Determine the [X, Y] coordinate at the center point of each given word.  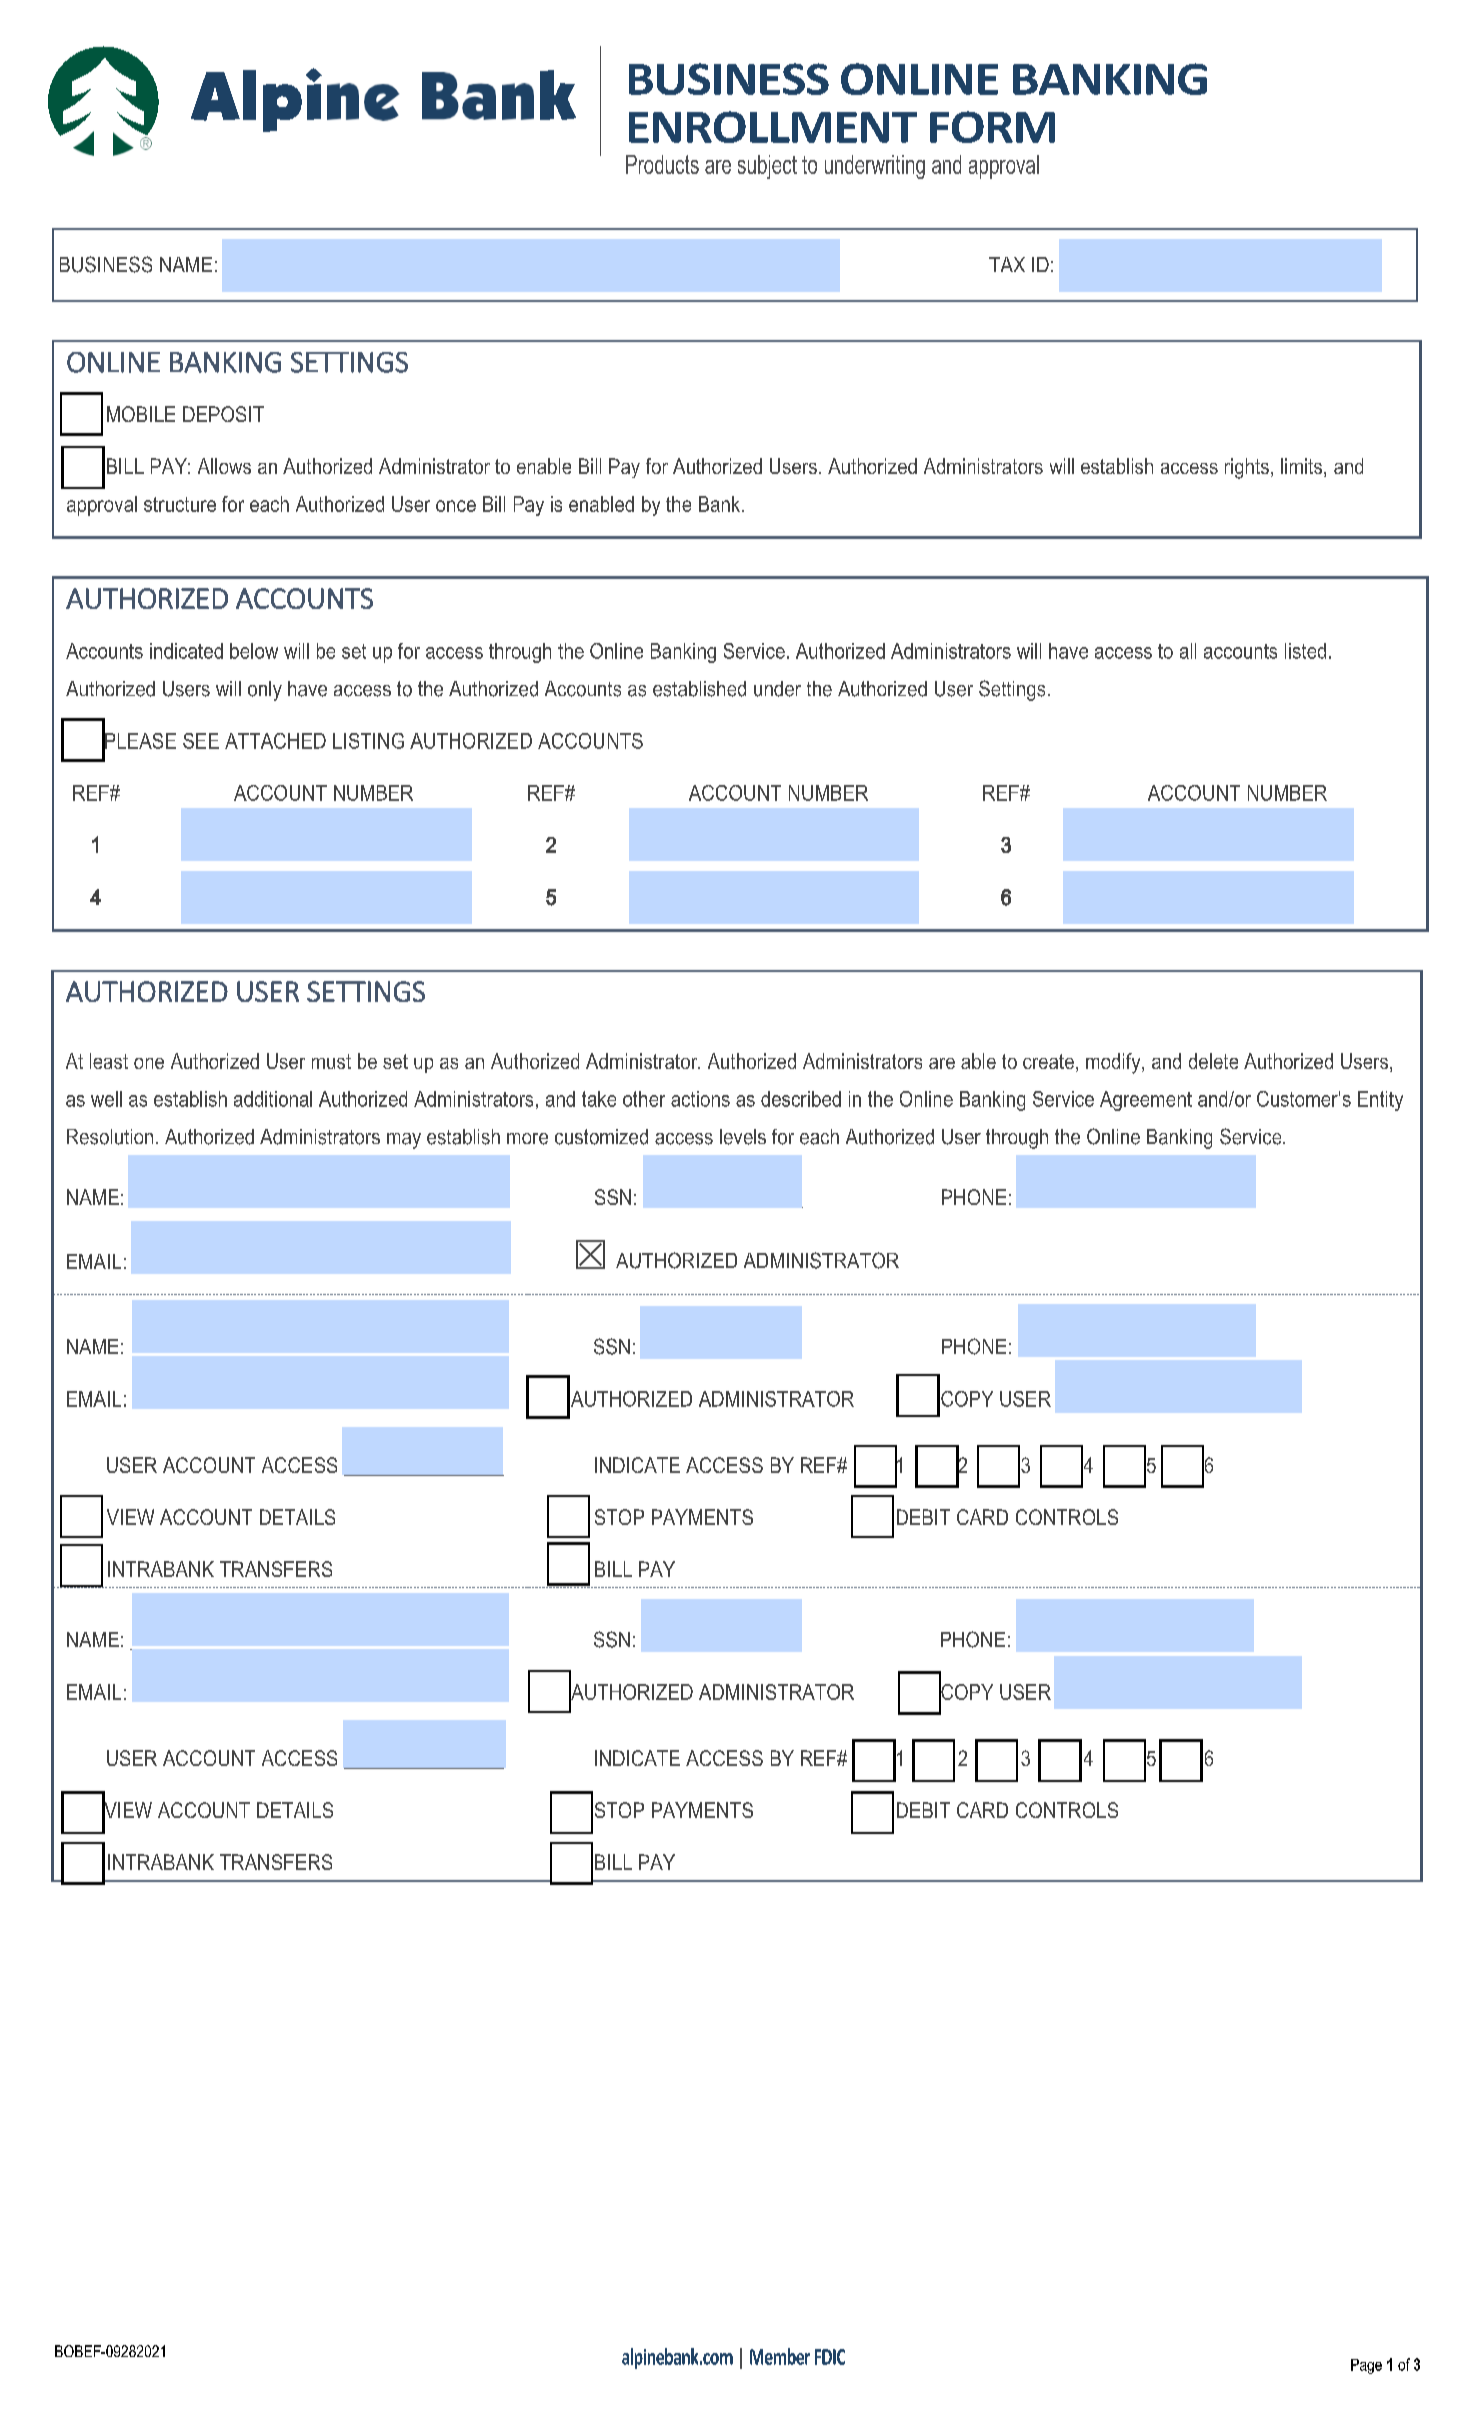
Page [1366, 2366]
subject [767, 167]
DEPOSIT [223, 414]
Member [780, 2356]
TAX [1007, 264]
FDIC [830, 2357]
